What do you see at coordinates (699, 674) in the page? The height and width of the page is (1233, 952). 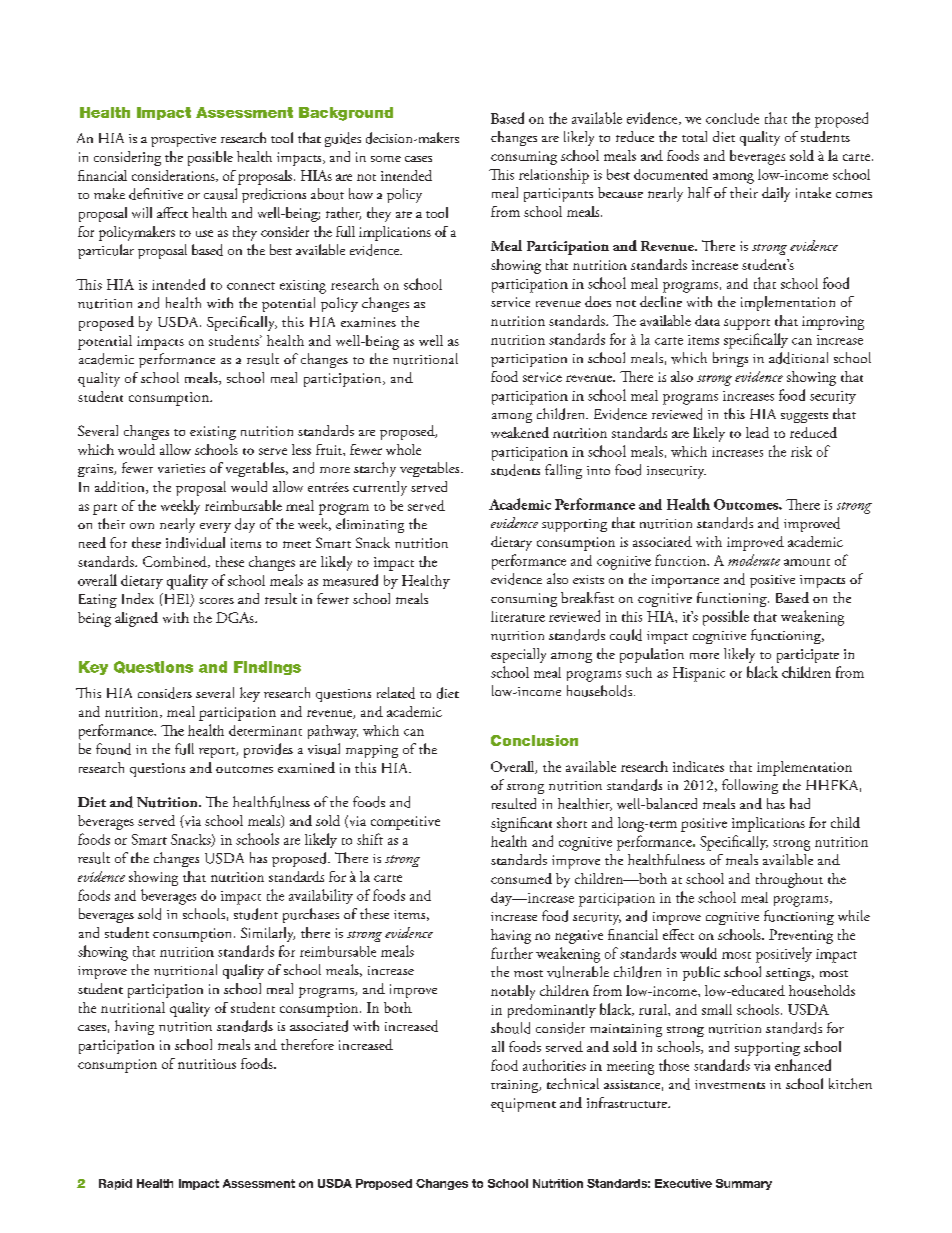 I see `Hispanic` at bounding box center [699, 674].
